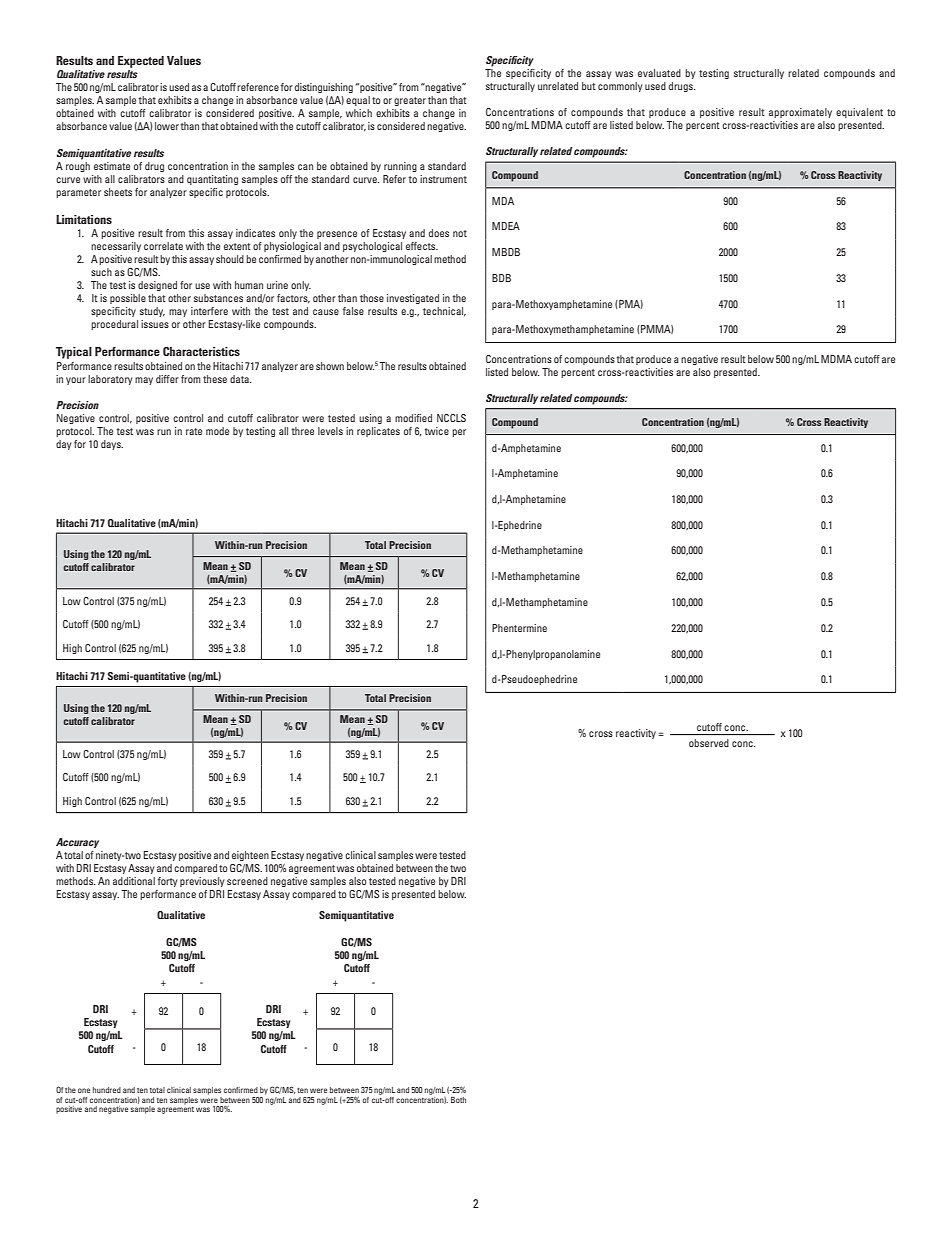 This document has width=952, height=1233. I want to click on twice, so click(437, 431).
